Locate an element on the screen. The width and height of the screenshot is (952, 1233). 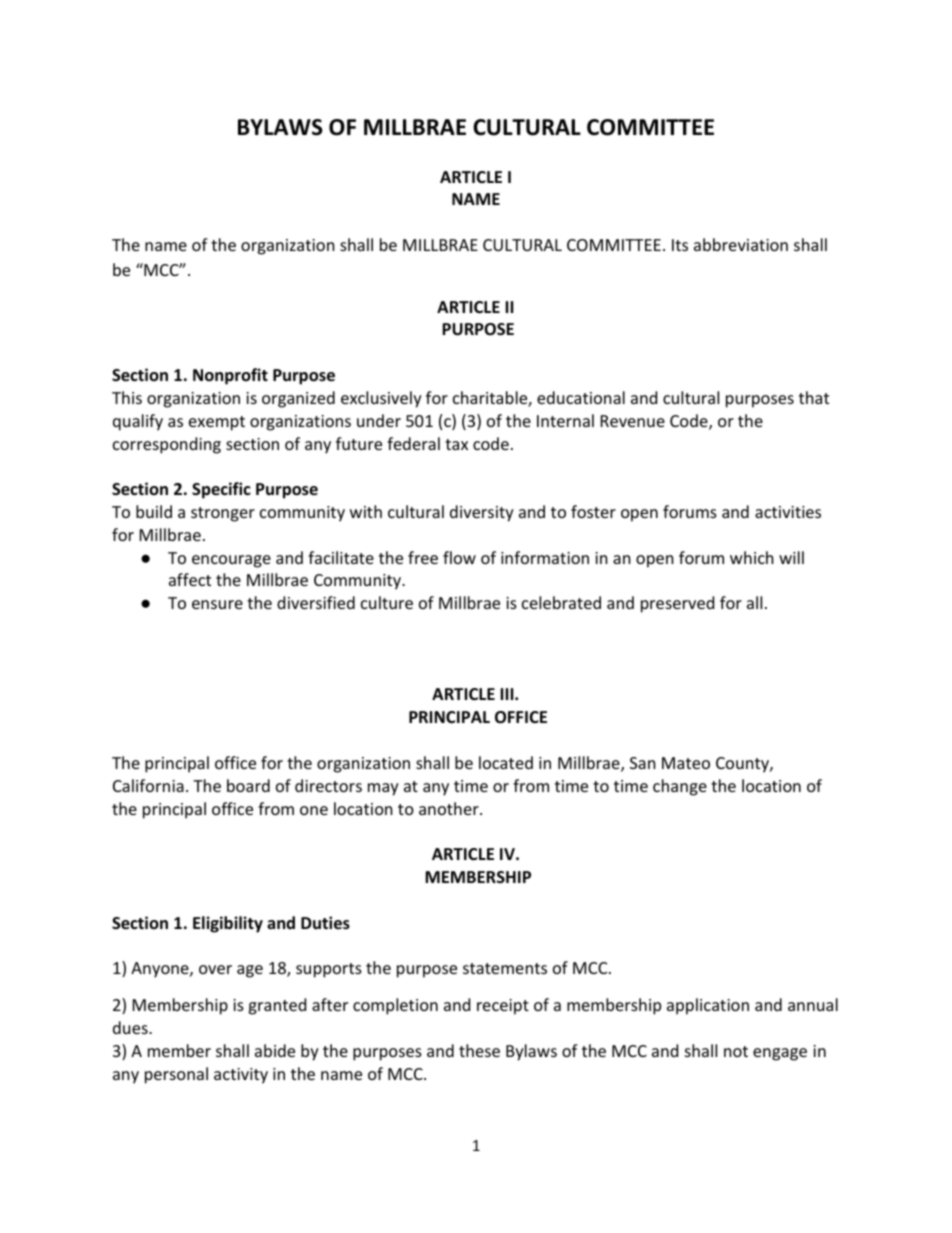
Nonprofit is located at coordinates (230, 376).
